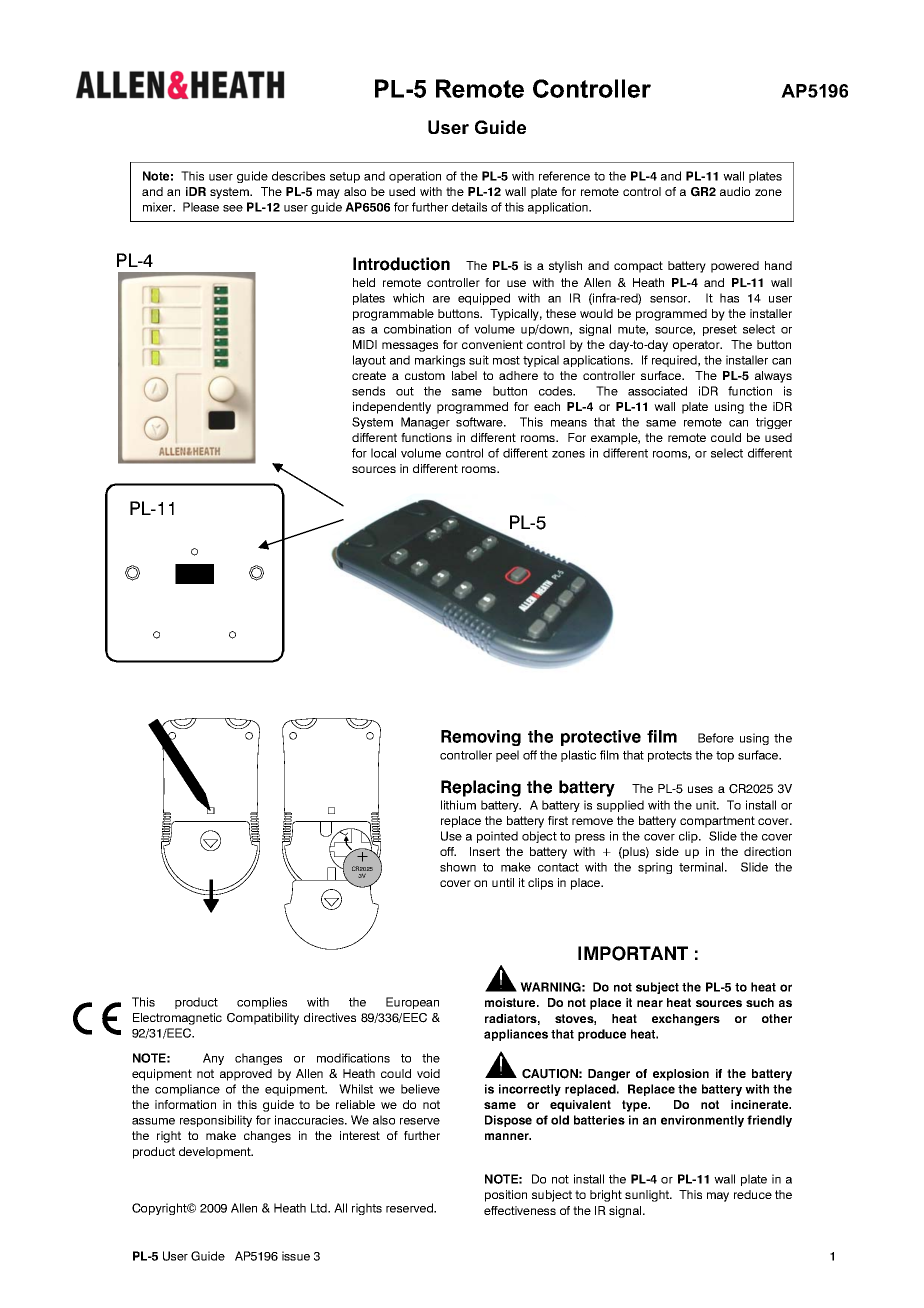 This screenshot has width=924, height=1308. Describe the element at coordinates (233, 208) in the screenshot. I see `see` at that location.
